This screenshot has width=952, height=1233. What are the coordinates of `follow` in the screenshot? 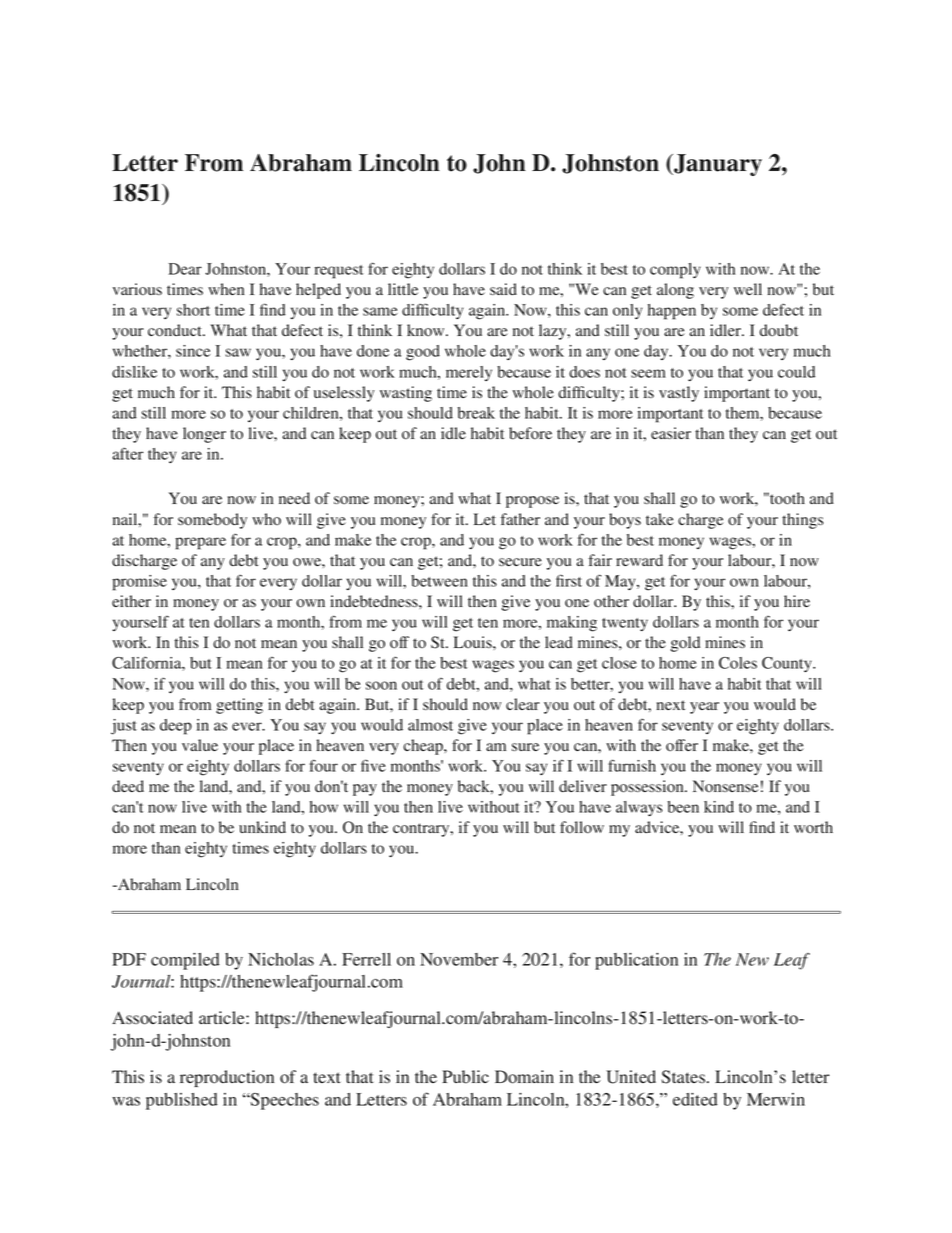 It's located at (582, 827).
